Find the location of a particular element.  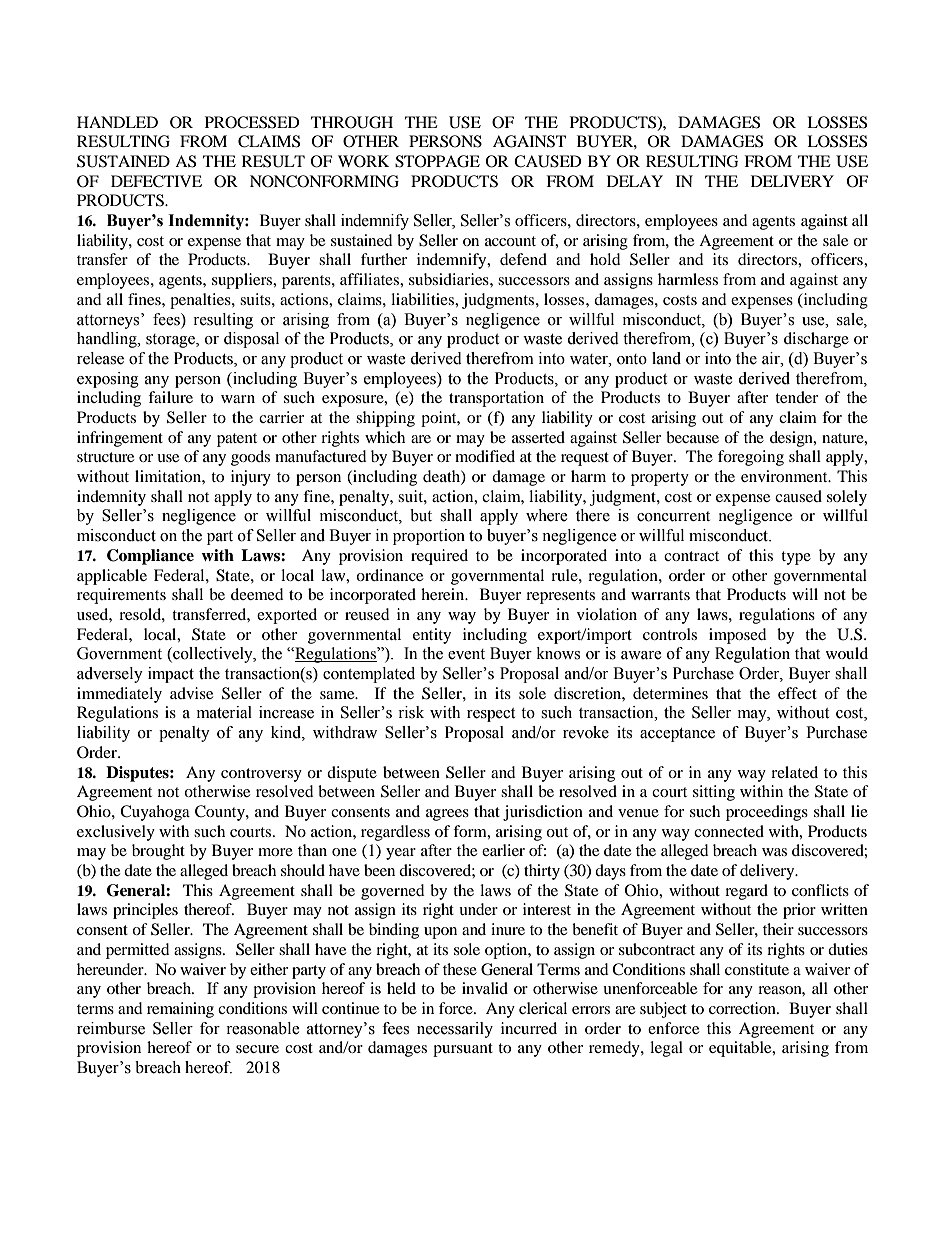

herein is located at coordinates (444, 594).
